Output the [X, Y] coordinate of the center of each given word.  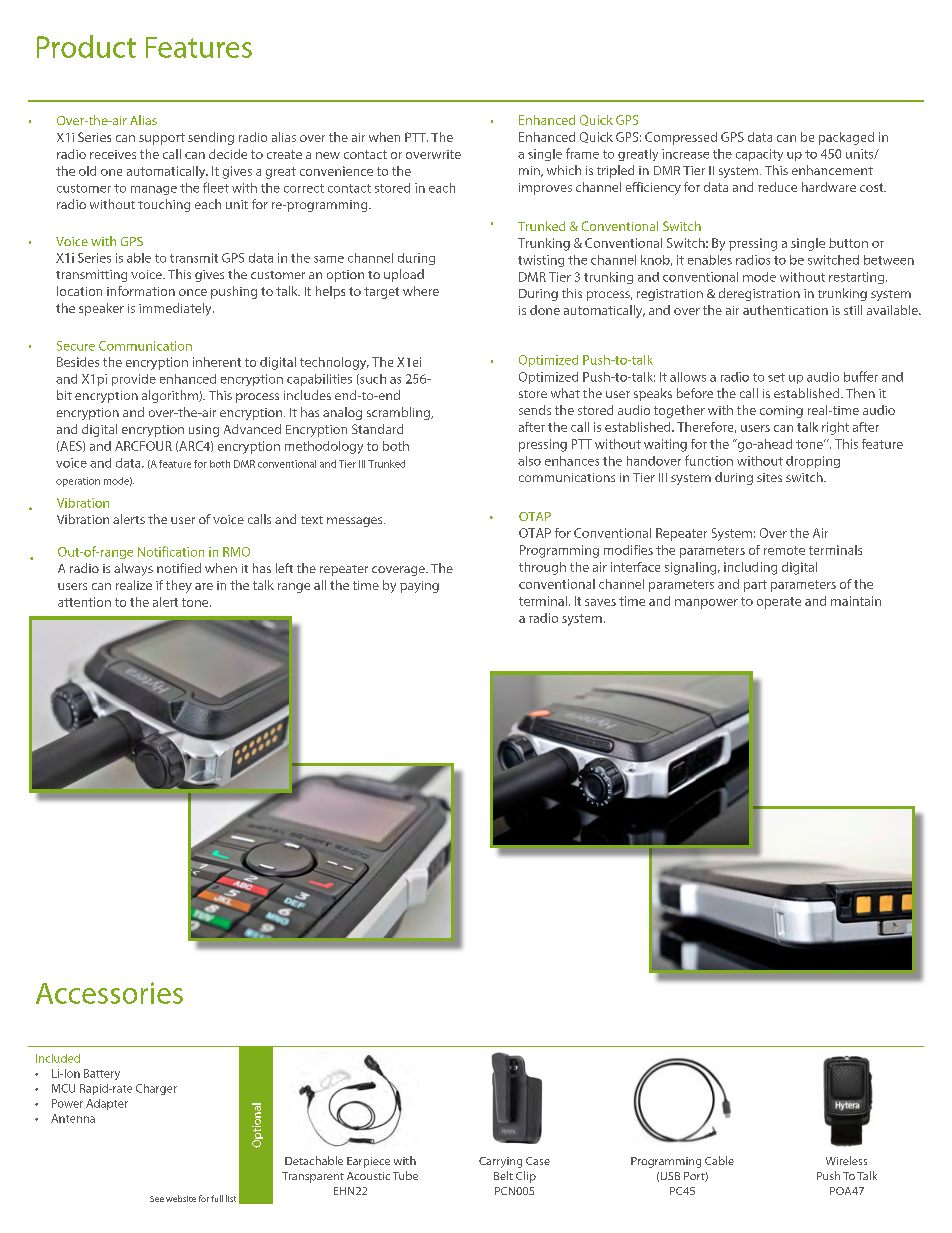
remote [784, 550]
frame [582, 153]
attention [84, 602]
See [157, 1199]
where [421, 291]
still [853, 310]
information [141, 291]
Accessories [109, 993]
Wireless [846, 1160]
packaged [846, 138]
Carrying [500, 1162]
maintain [856, 601]
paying [419, 587]
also [529, 461]
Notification [171, 551]
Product [86, 46]
